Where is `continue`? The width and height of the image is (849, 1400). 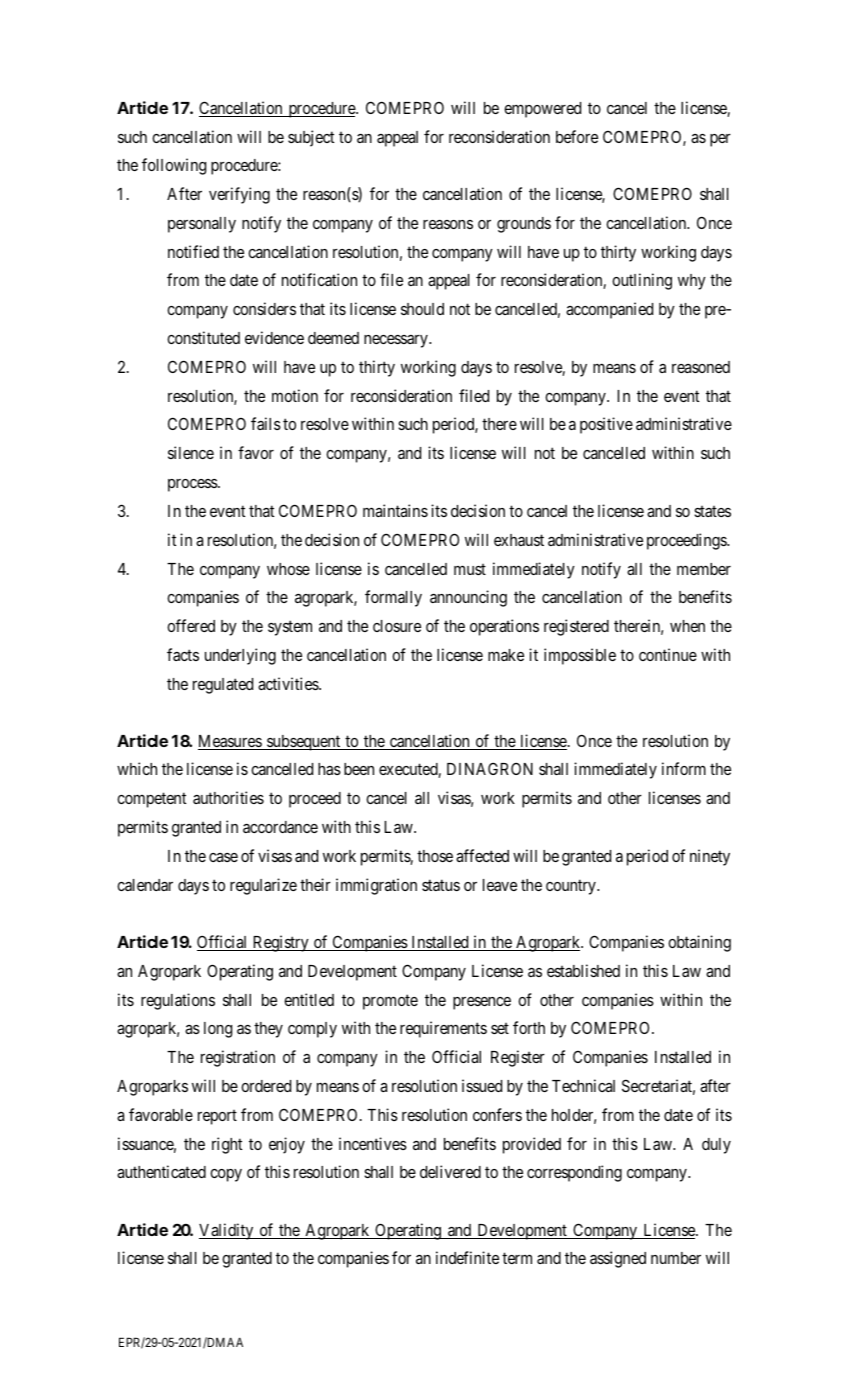
continue is located at coordinates (668, 654).
